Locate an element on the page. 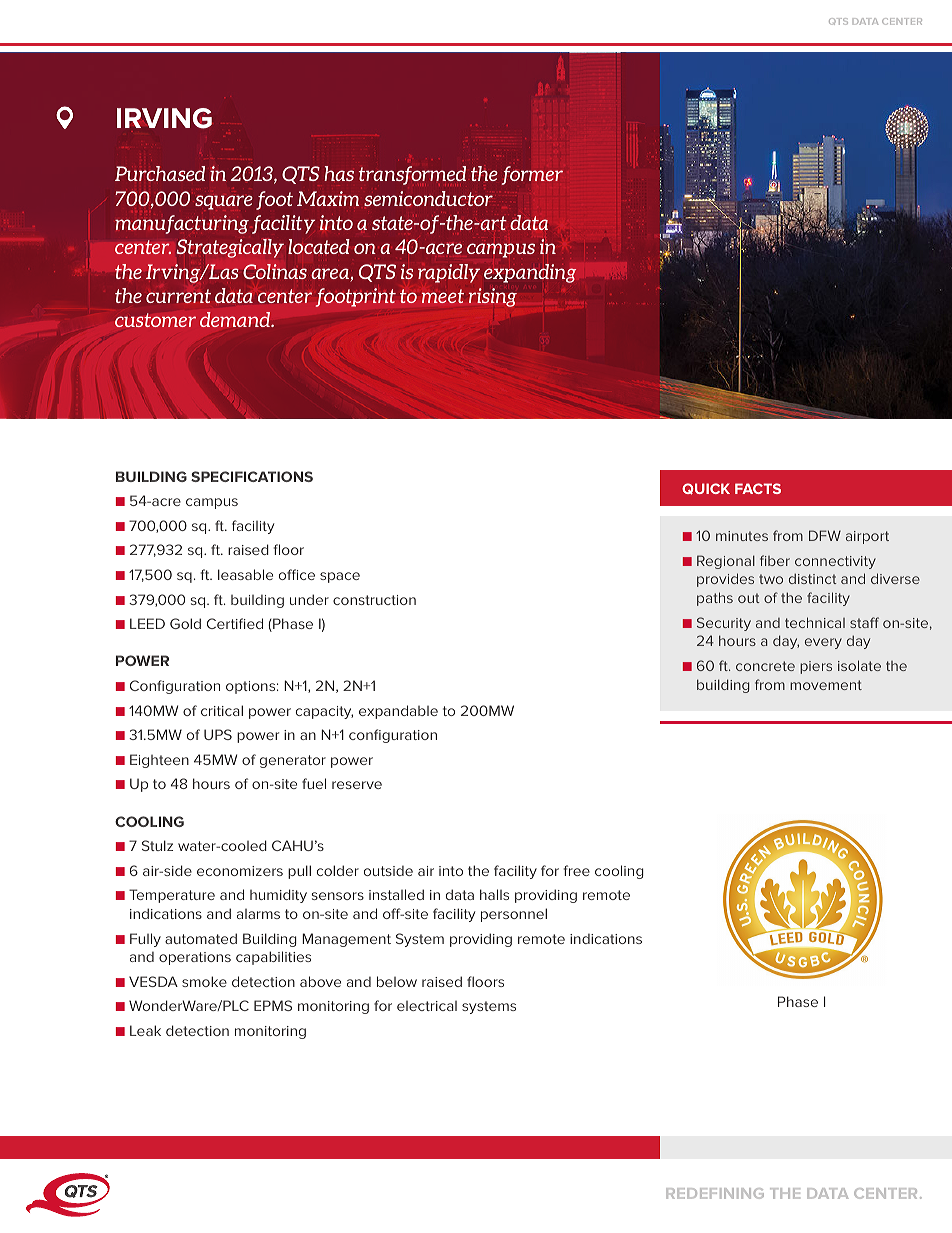 This document has width=952, height=1233. Leak is located at coordinates (145, 1030).
